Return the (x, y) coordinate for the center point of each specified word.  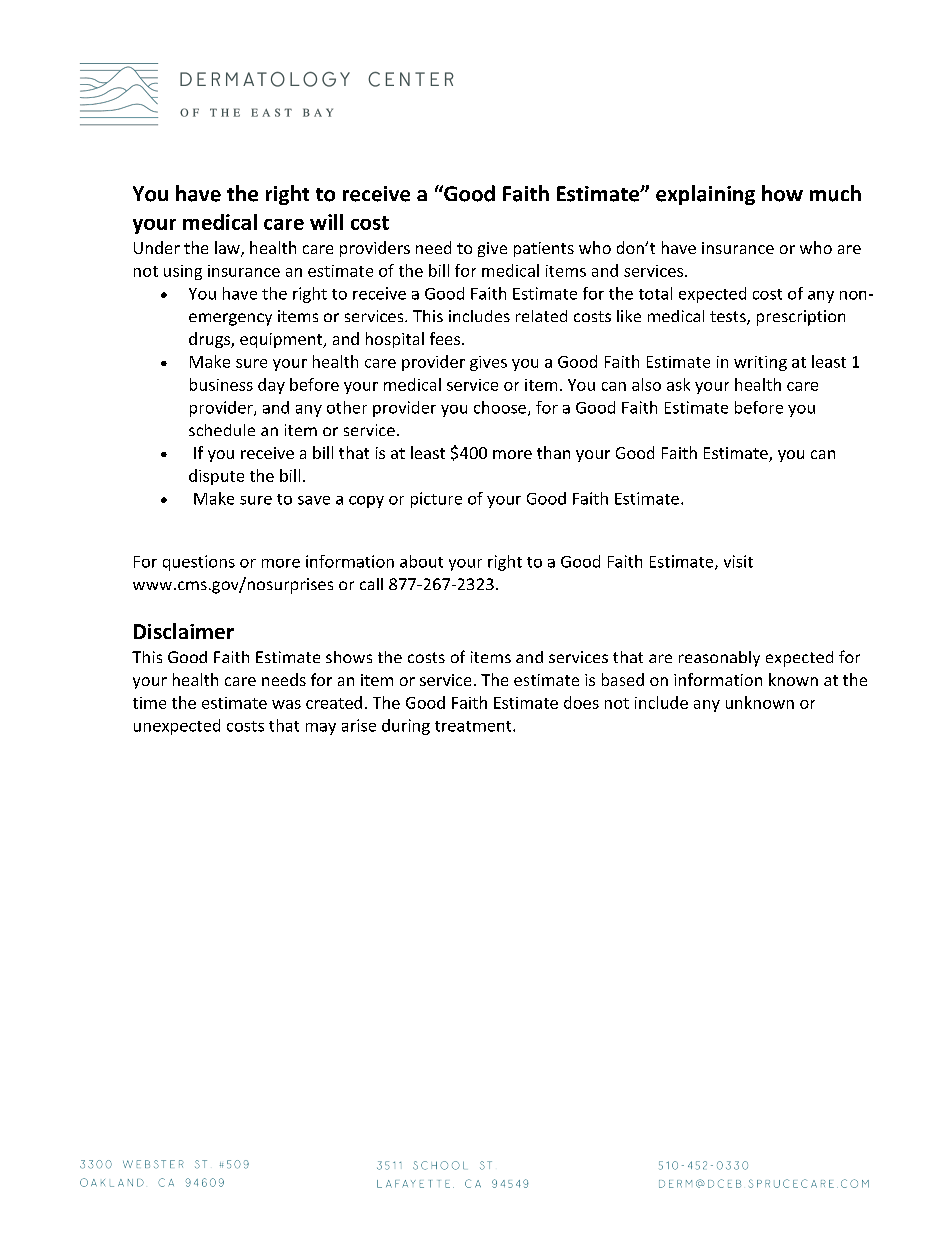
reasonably (719, 659)
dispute (216, 477)
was (286, 704)
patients (544, 249)
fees (445, 338)
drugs (210, 340)
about (421, 561)
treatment (474, 726)
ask (678, 384)
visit (738, 561)
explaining (705, 195)
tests (729, 318)
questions (199, 563)
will (326, 222)
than (553, 452)
